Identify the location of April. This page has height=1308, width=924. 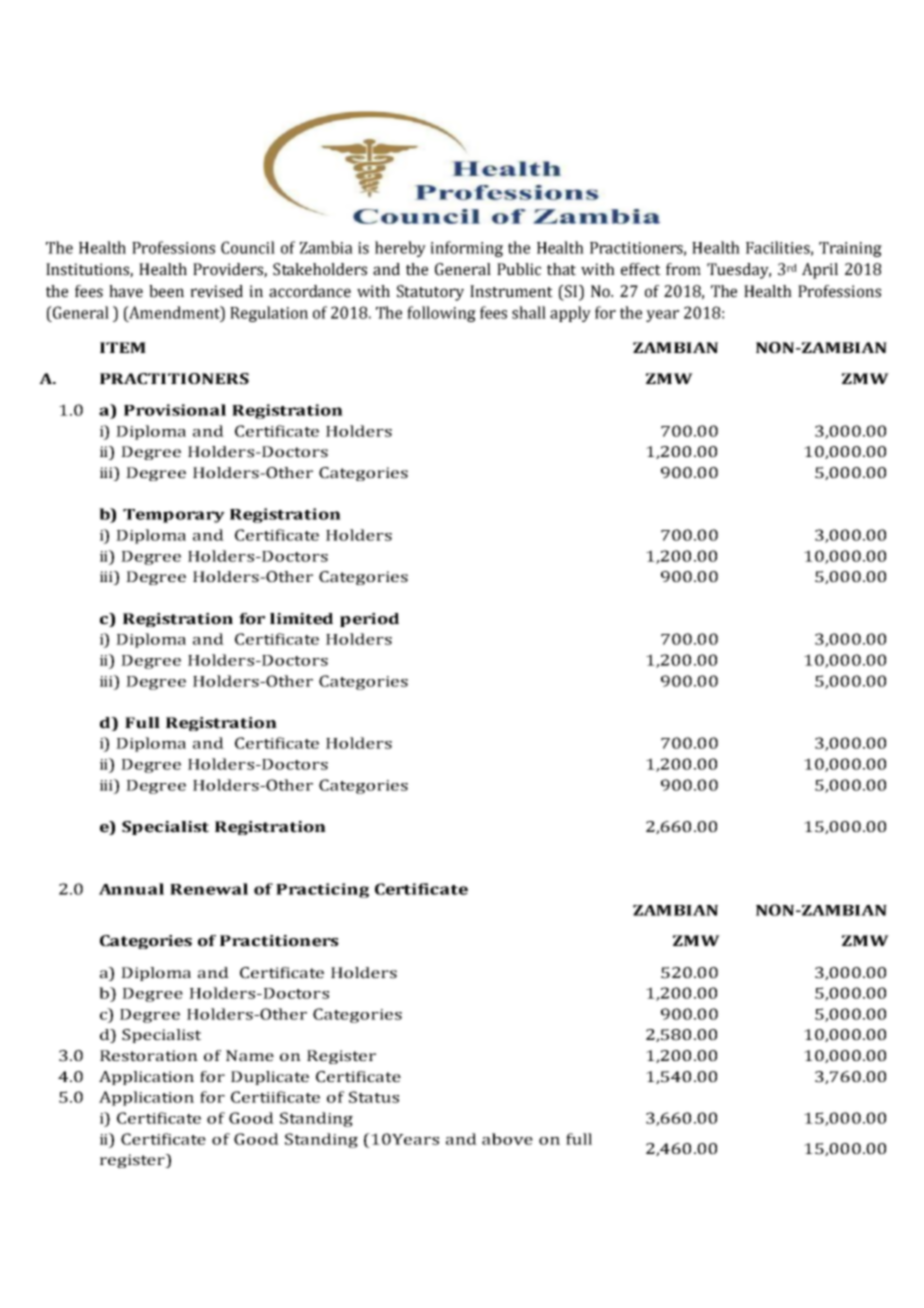
(820, 271).
